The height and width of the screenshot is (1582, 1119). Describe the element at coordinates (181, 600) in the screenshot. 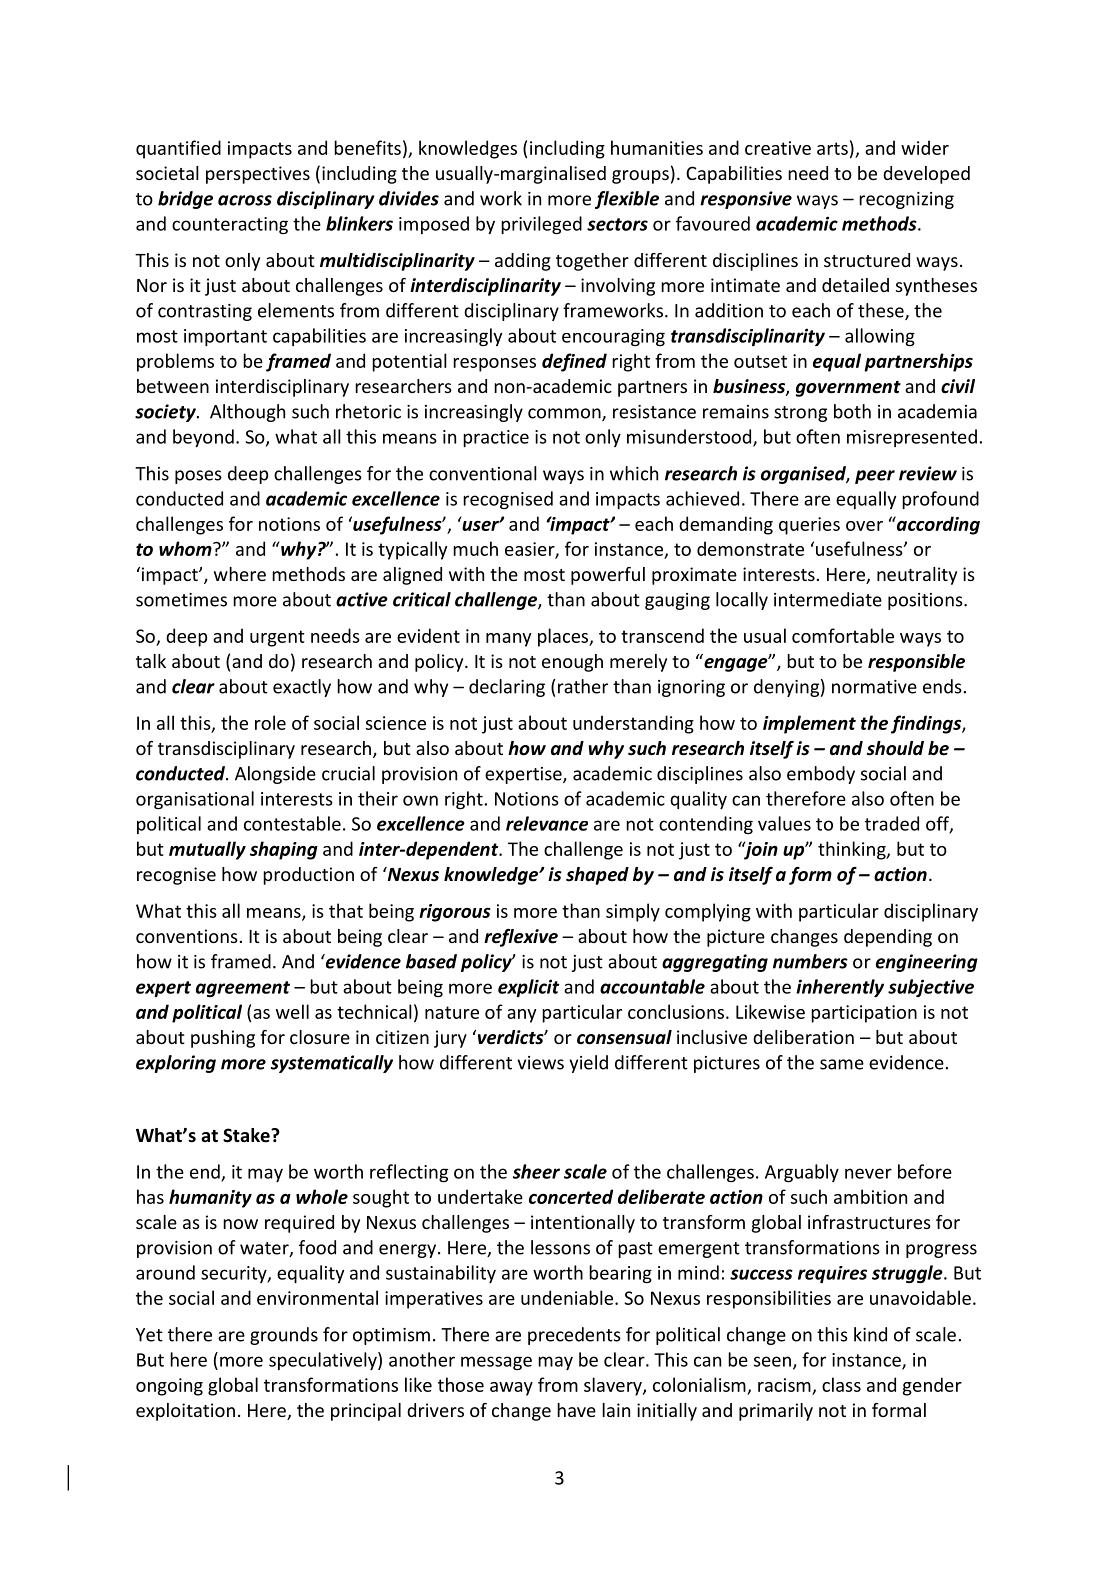

I see `sometimes` at that location.
